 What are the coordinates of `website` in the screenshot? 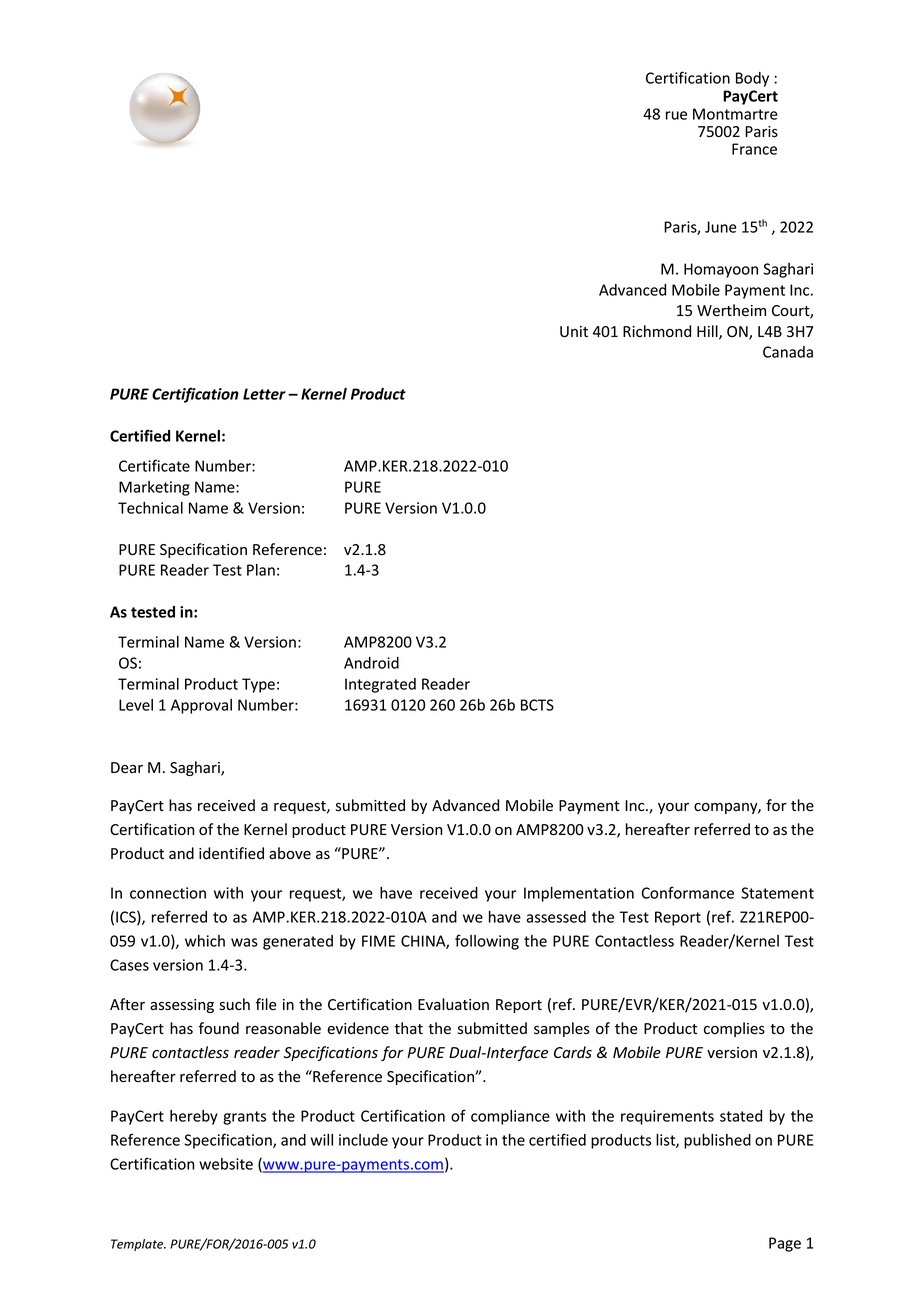 It's located at (226, 1164).
